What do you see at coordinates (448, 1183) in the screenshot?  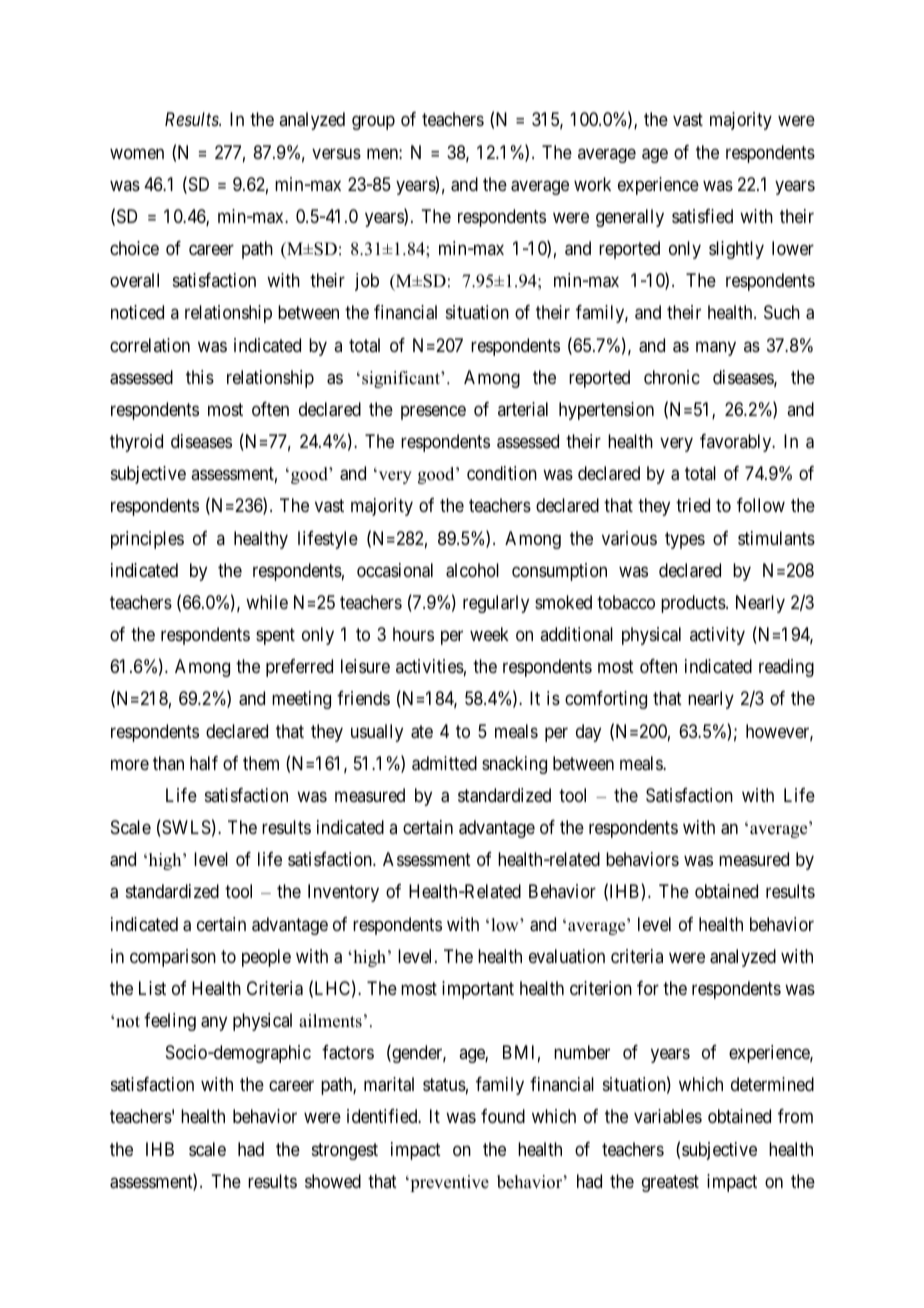 I see `preventive` at bounding box center [448, 1183].
